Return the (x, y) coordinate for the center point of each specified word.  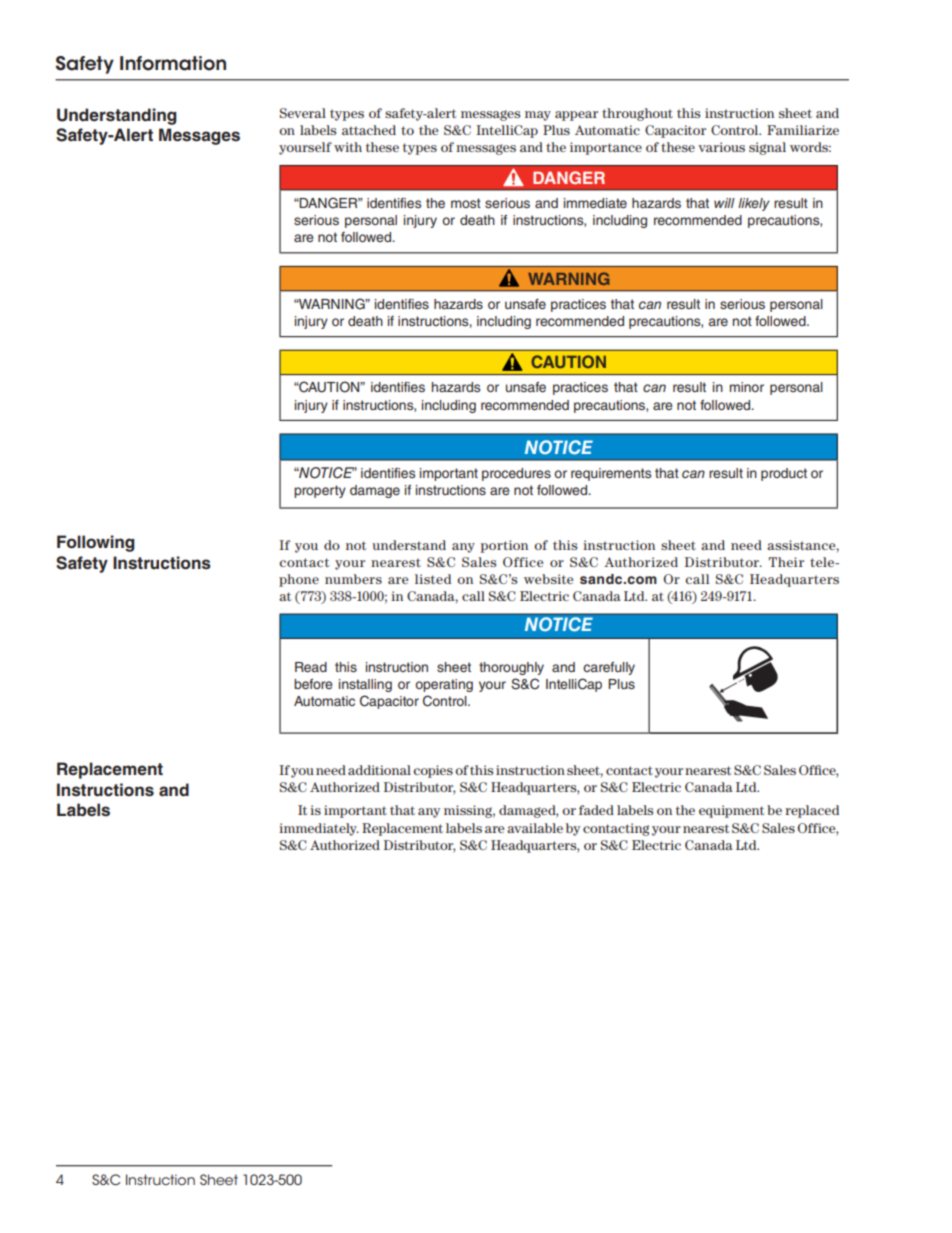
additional (379, 770)
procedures (516, 474)
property (320, 491)
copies (433, 771)
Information (173, 63)
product (784, 474)
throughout (637, 114)
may (538, 116)
